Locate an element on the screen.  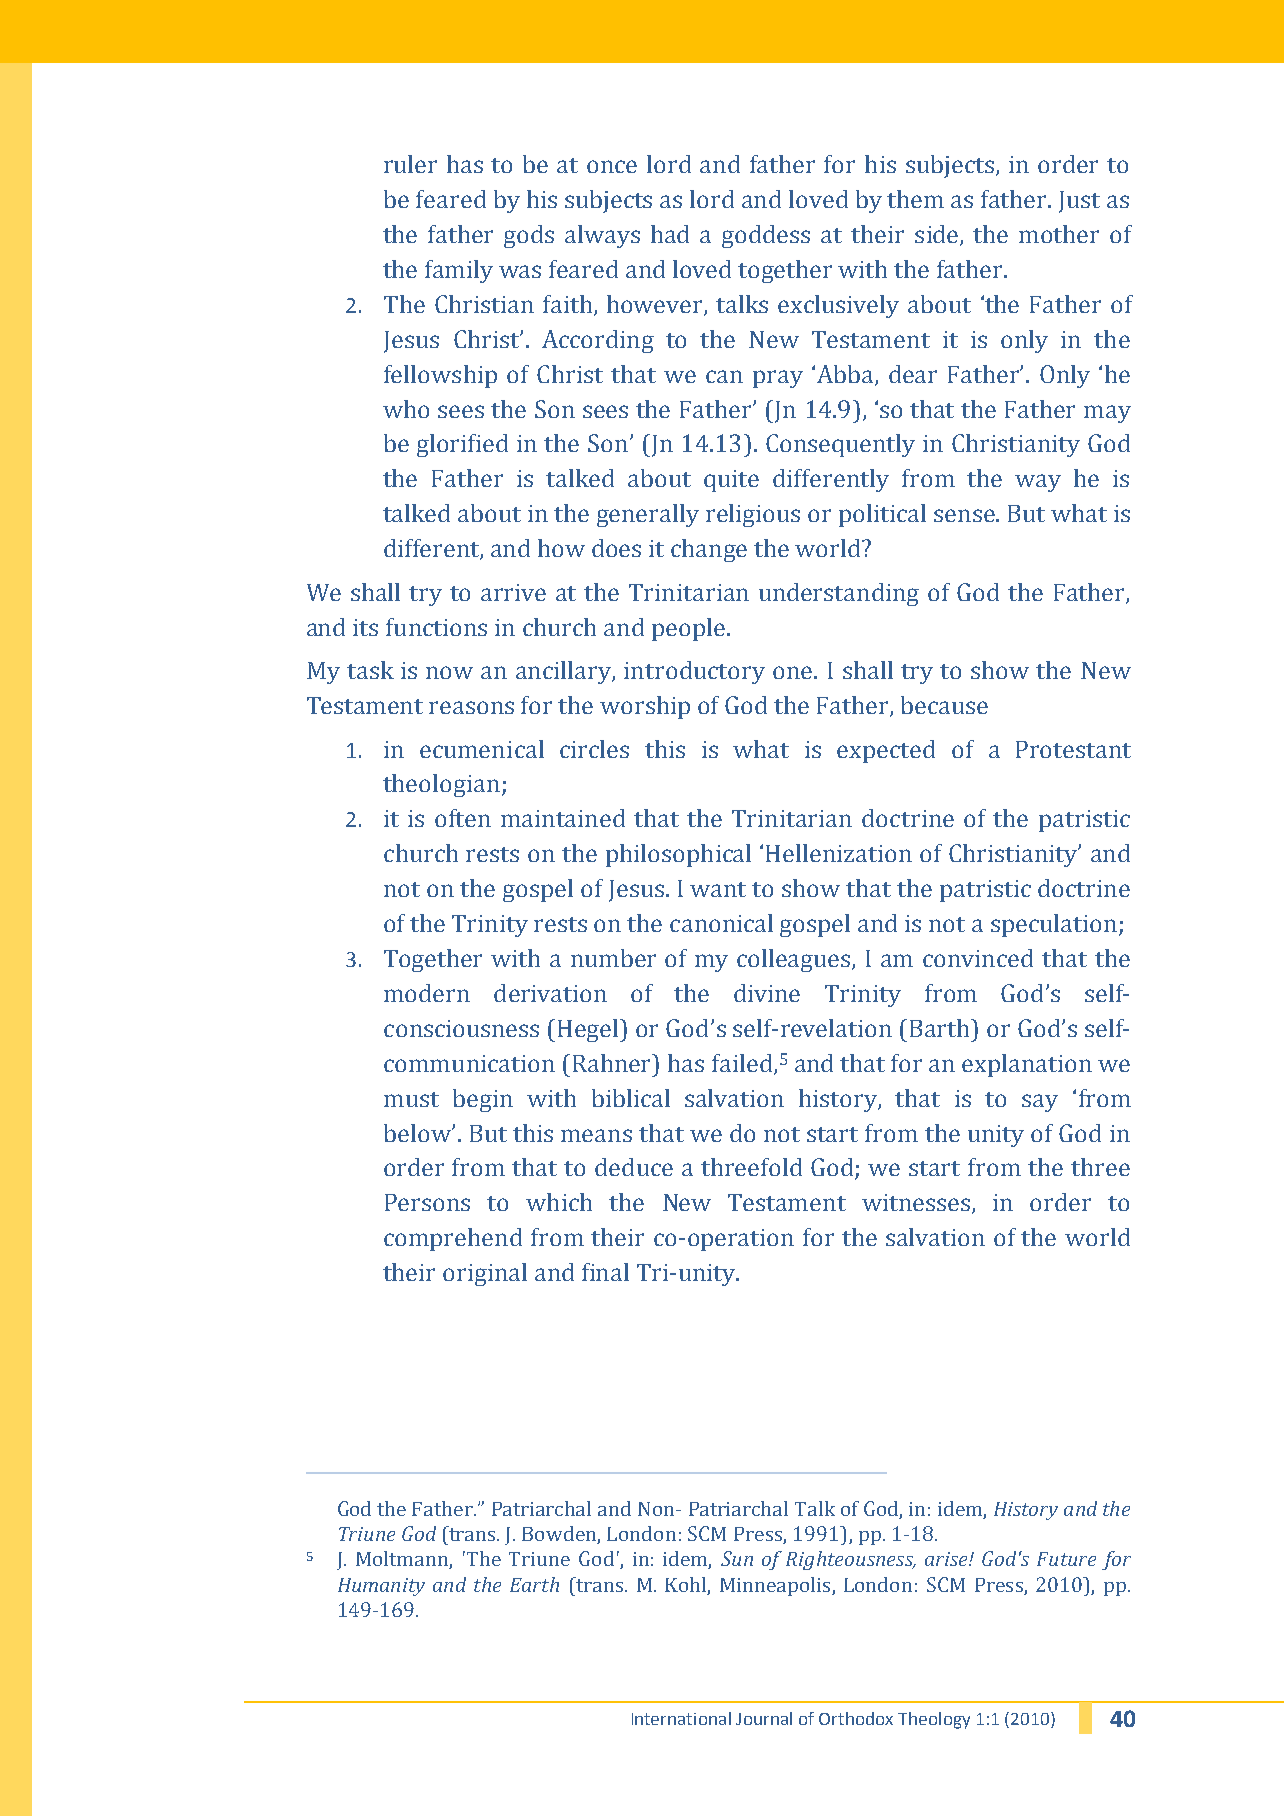
family is located at coordinates (459, 271).
